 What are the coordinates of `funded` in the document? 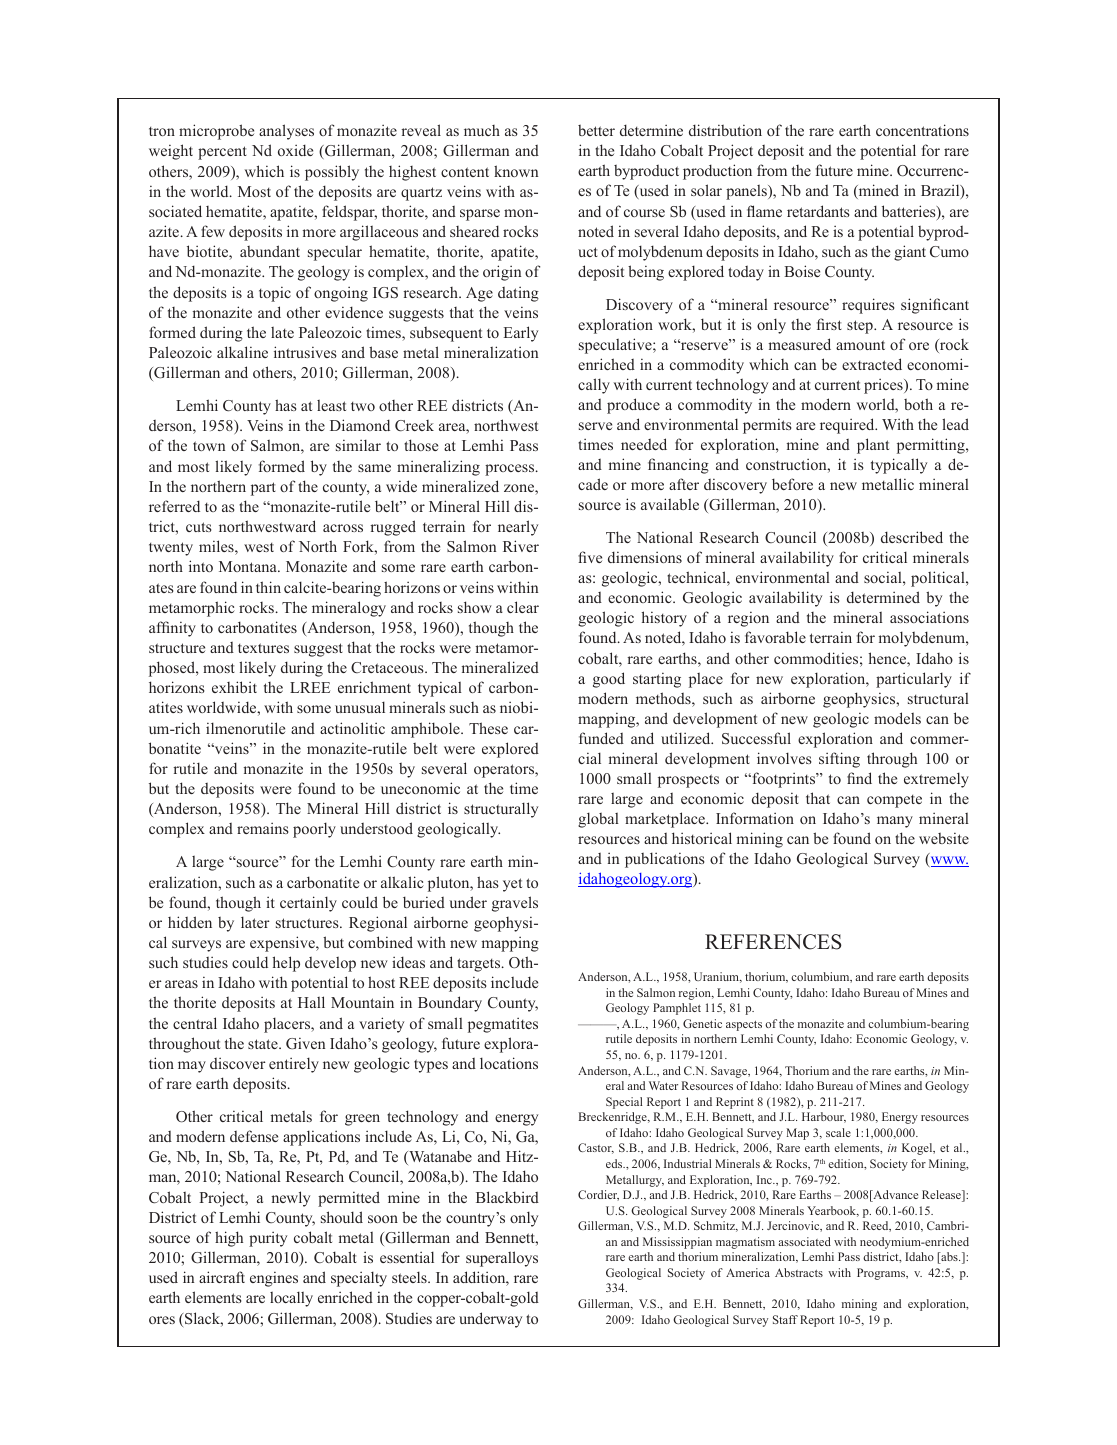 It's located at (601, 738).
